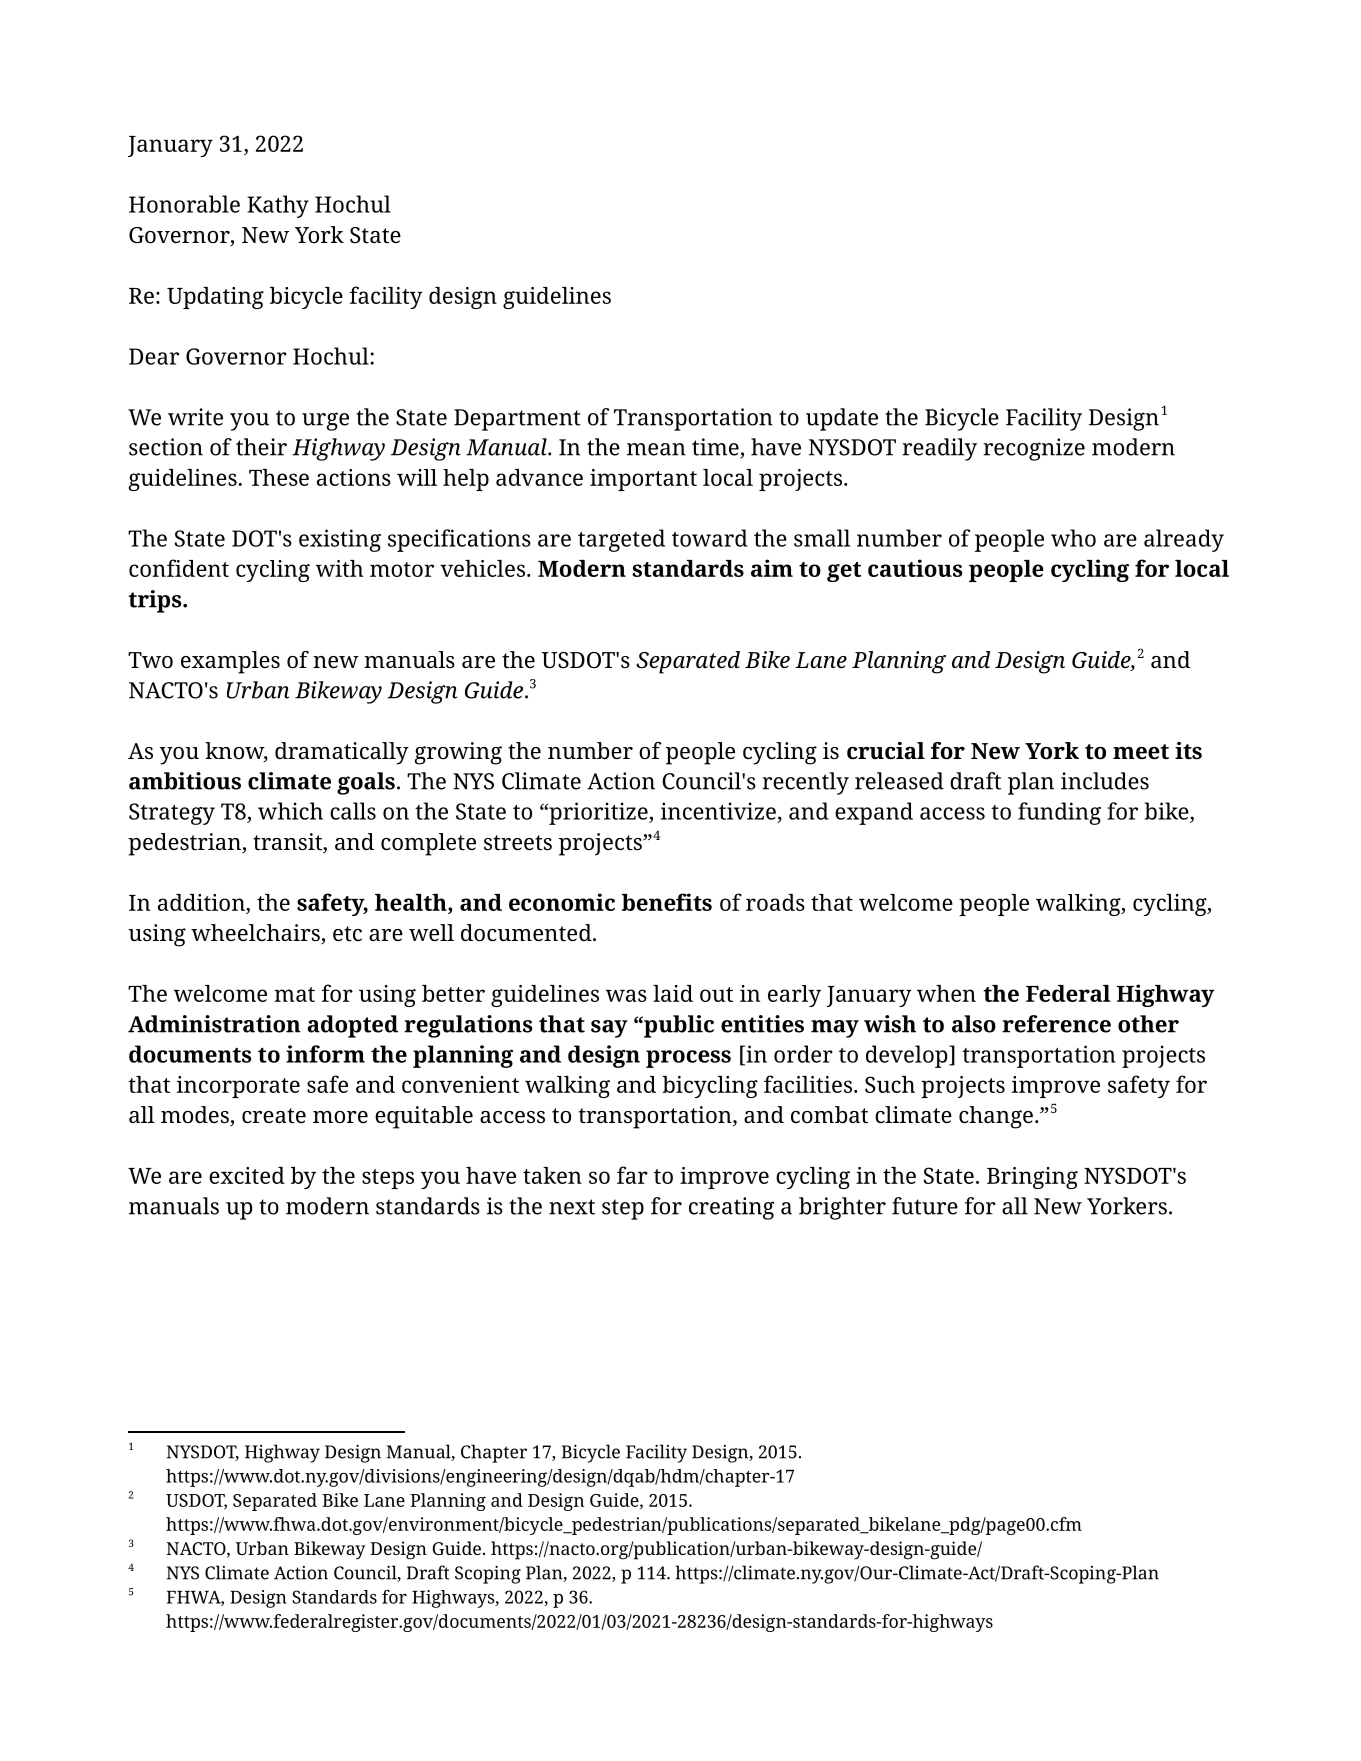  I want to click on update, so click(842, 419).
